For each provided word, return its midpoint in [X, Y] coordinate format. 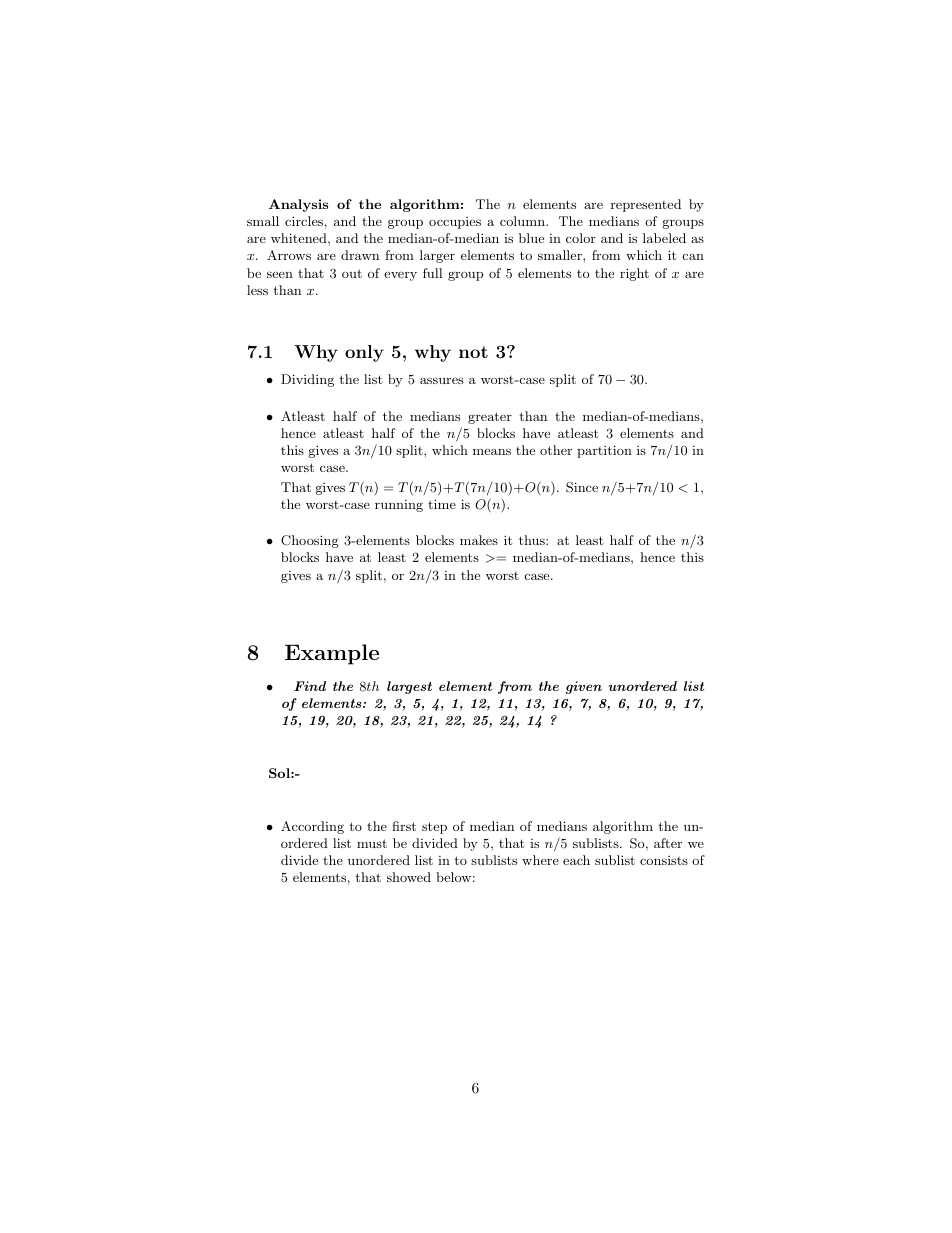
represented [646, 205]
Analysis [298, 205]
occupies [455, 223]
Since [582, 487]
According [312, 827]
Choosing [310, 541]
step [434, 828]
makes [479, 540]
